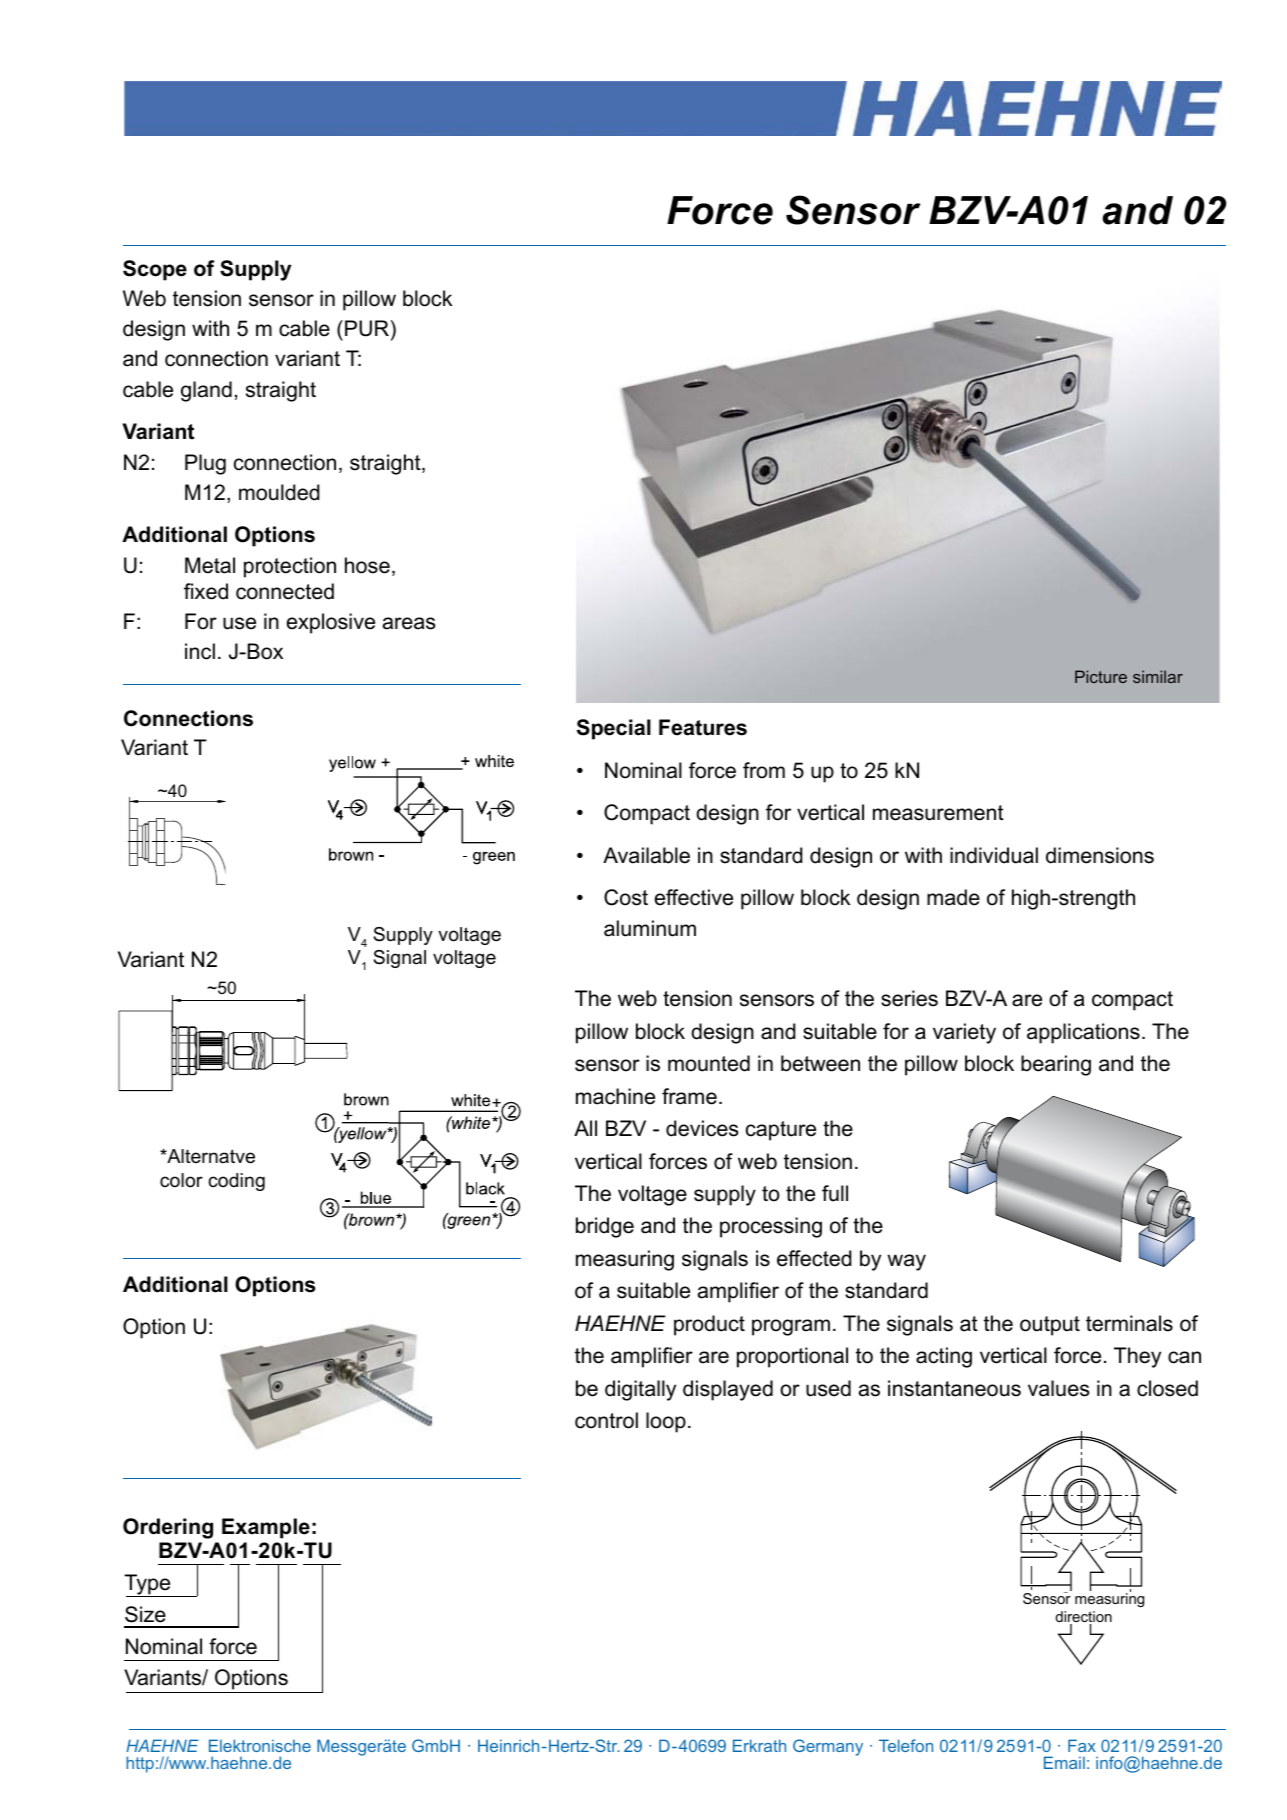 The height and width of the image is (1820, 1287). What do you see at coordinates (1100, 855) in the image?
I see `dimensions` at bounding box center [1100, 855].
